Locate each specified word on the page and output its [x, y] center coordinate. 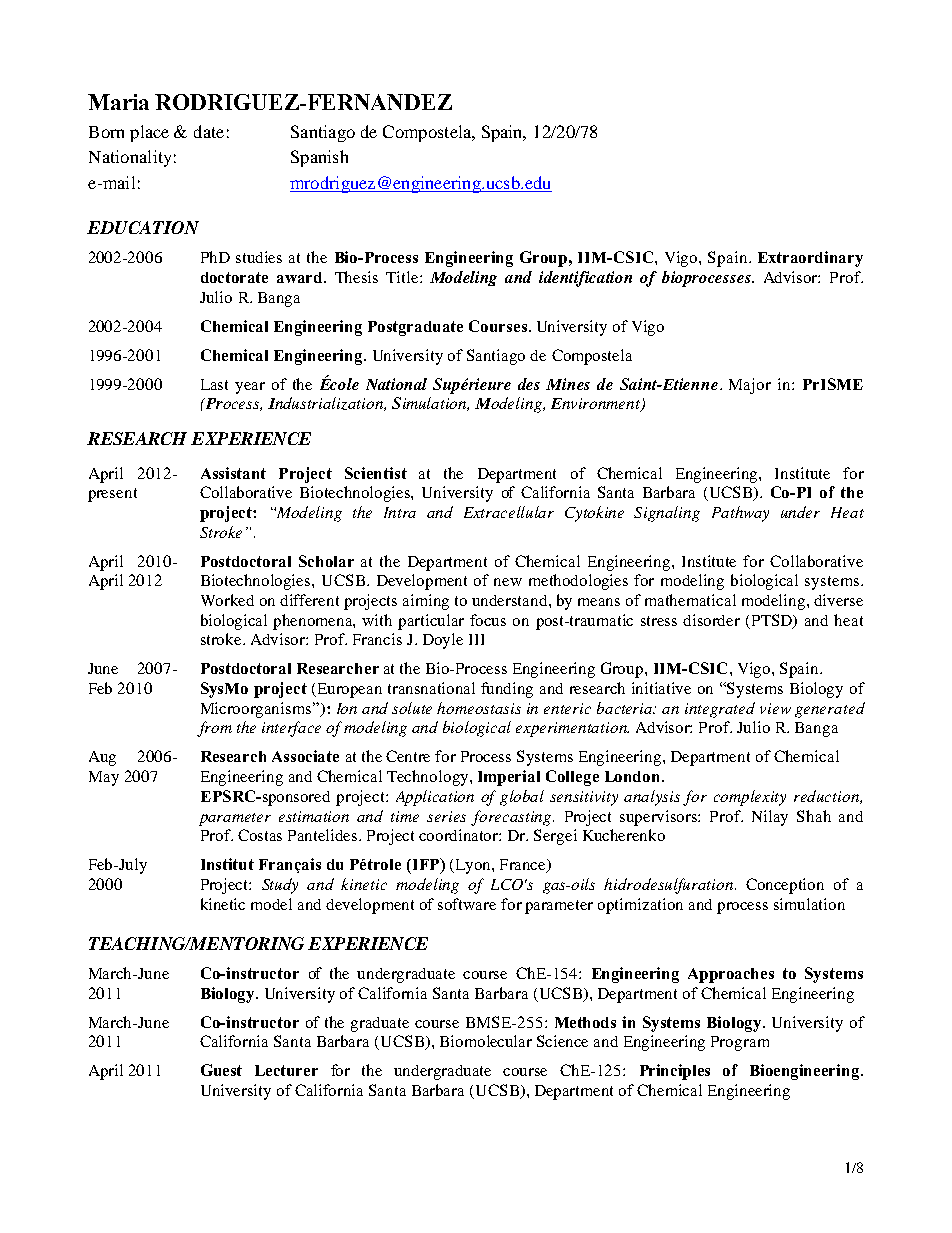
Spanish [319, 158]
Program [740, 1043]
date [209, 131]
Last [214, 384]
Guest [221, 1070]
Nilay [770, 818]
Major [750, 386]
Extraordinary [810, 259]
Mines [568, 384]
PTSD [773, 621]
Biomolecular [486, 1041]
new [508, 582]
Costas [260, 835]
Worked [227, 600]
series [446, 816]
